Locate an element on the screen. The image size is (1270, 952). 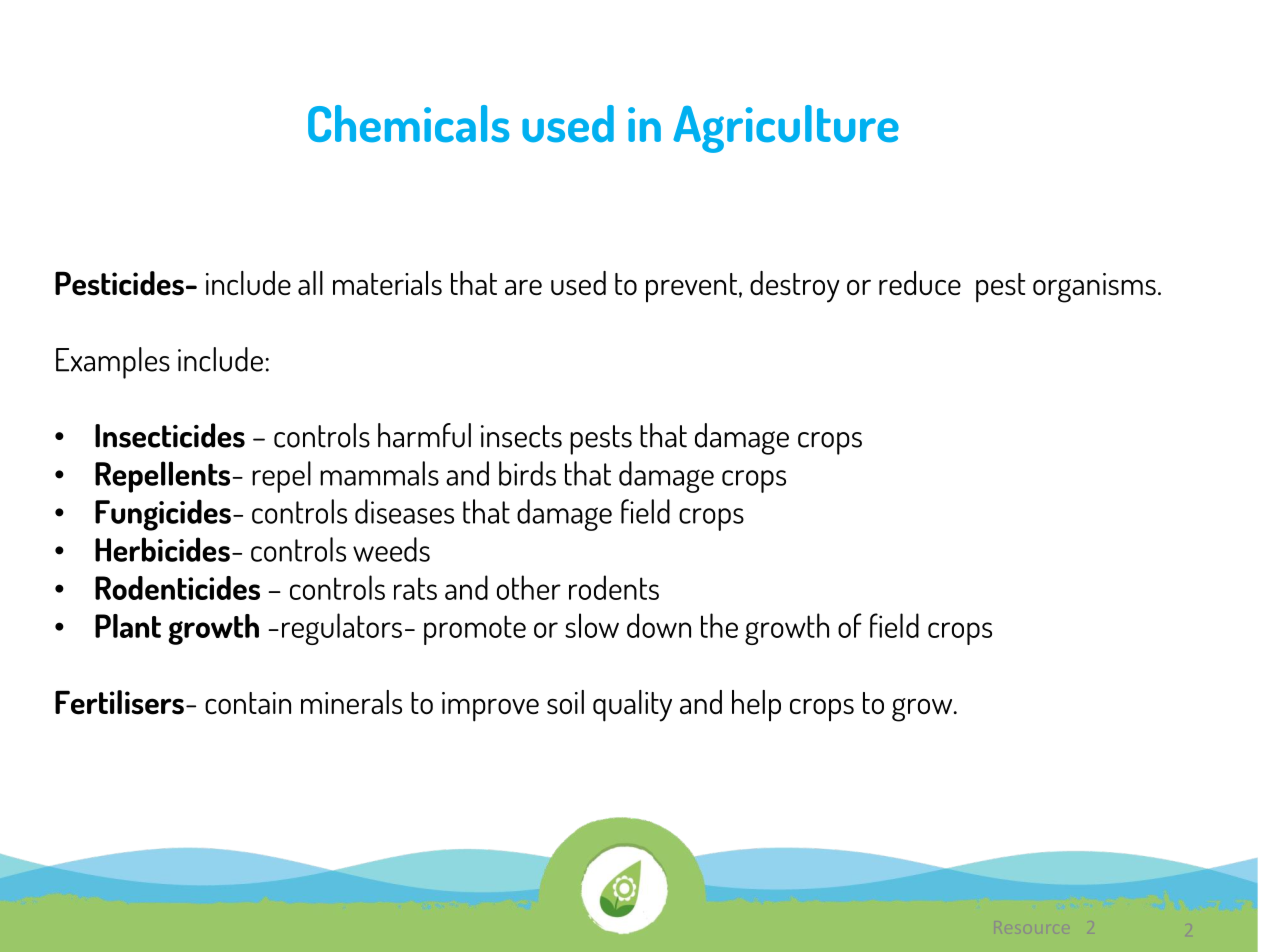
minerals is located at coordinates (351, 702).
